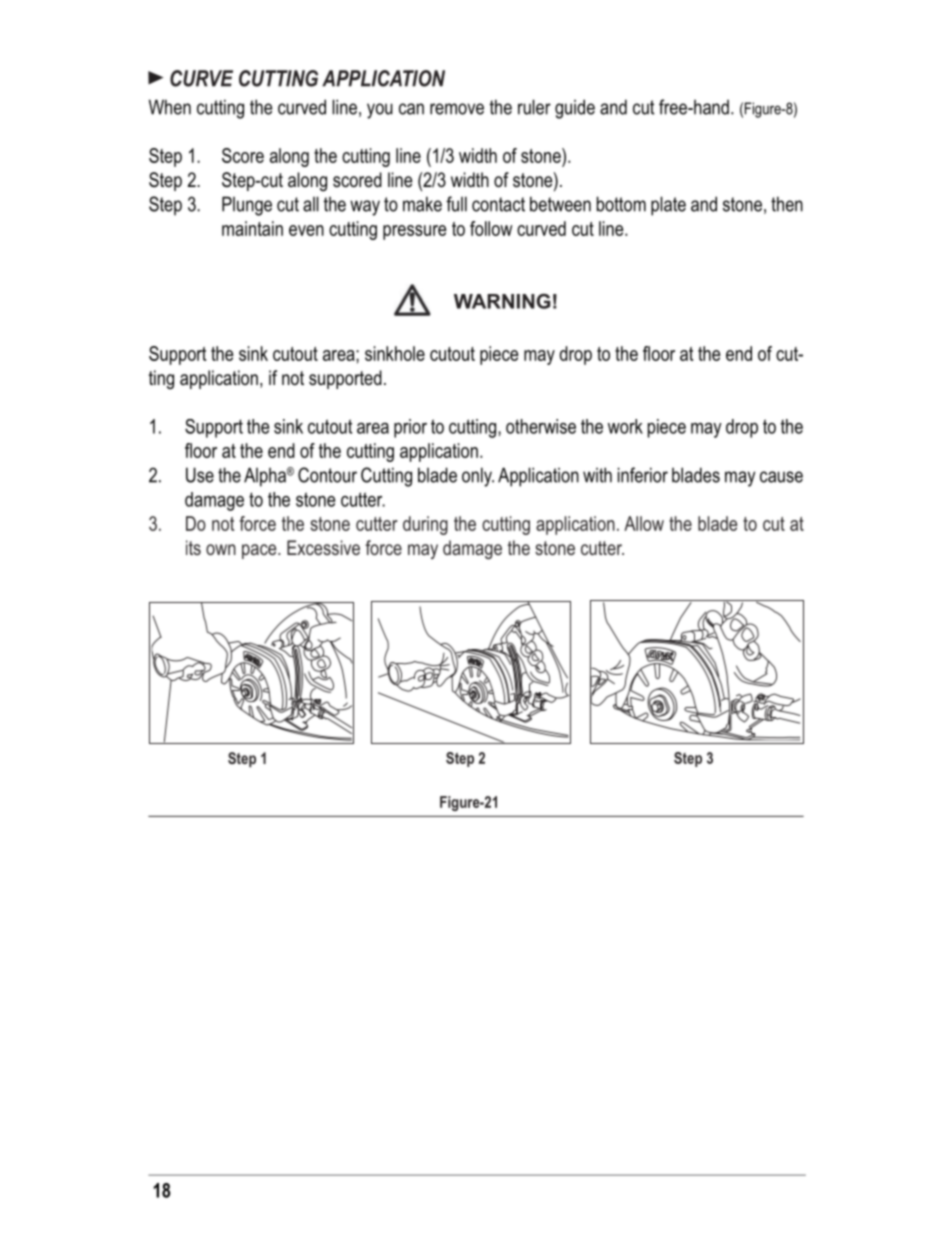 This image has height=1233, width=952. Describe the element at coordinates (541, 426) in the image. I see `otherwise` at that location.
